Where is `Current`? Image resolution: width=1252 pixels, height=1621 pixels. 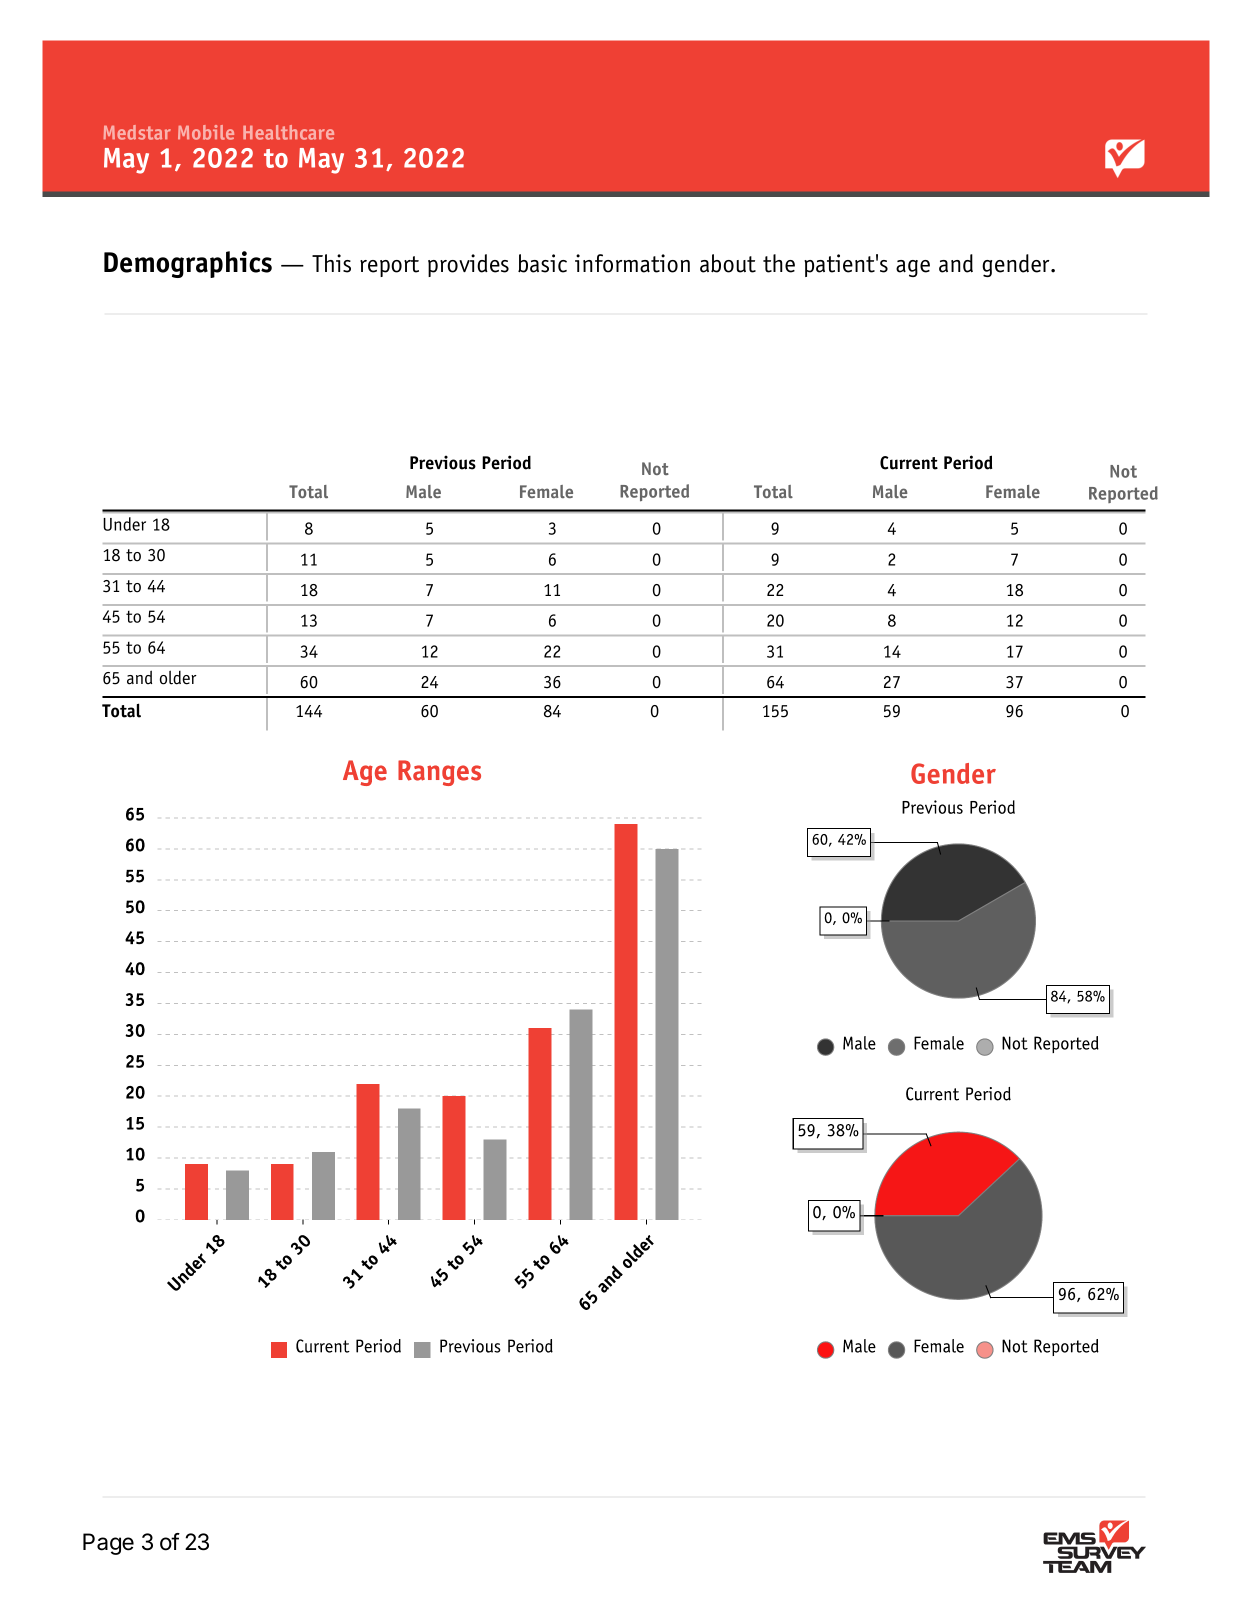
Current is located at coordinates (909, 463).
